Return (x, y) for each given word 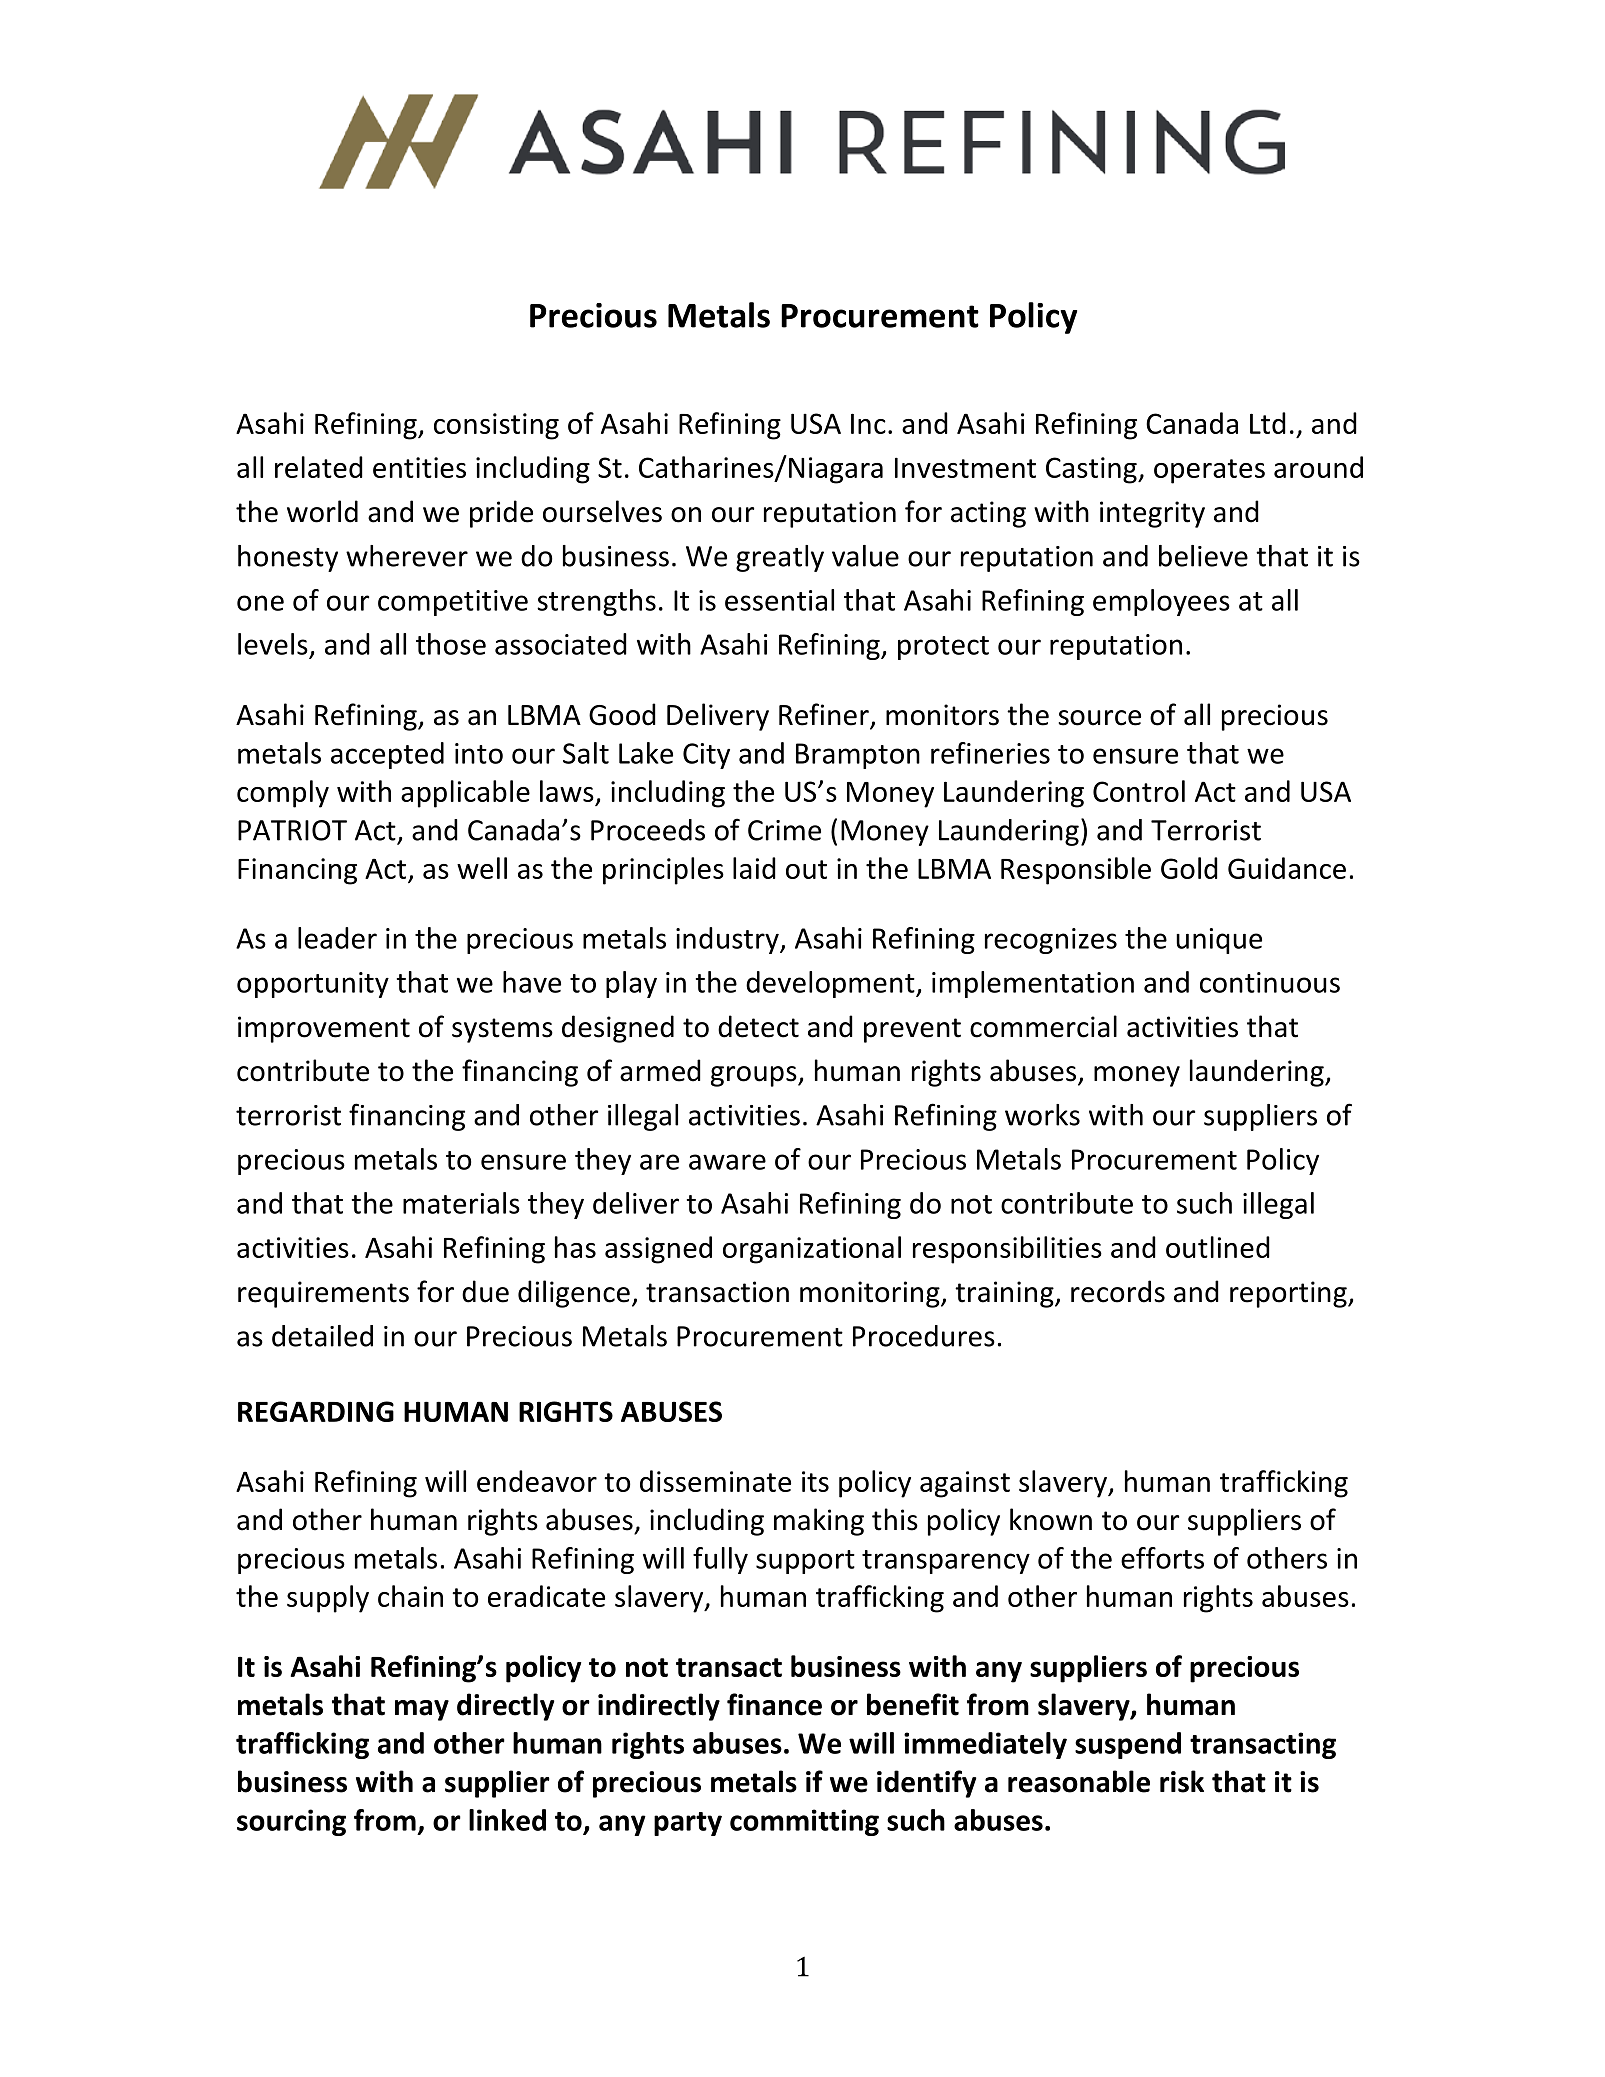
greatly (780, 558)
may (422, 1710)
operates (1209, 471)
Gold (1189, 868)
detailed (322, 1336)
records (1118, 1291)
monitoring (871, 1294)
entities (419, 467)
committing (804, 1822)
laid (754, 868)
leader (337, 938)
